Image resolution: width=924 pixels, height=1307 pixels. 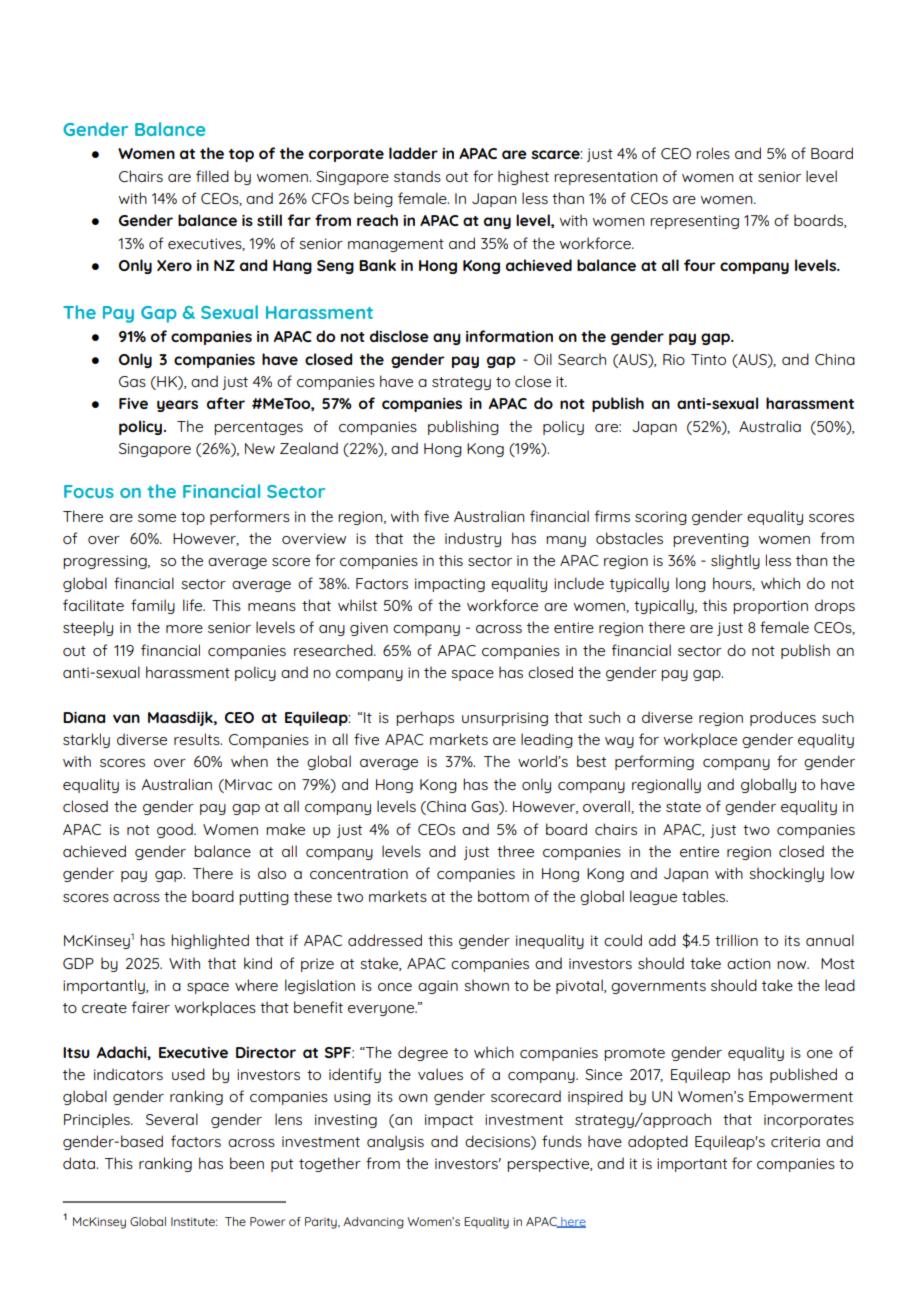 I want to click on highlighted, so click(x=210, y=941).
